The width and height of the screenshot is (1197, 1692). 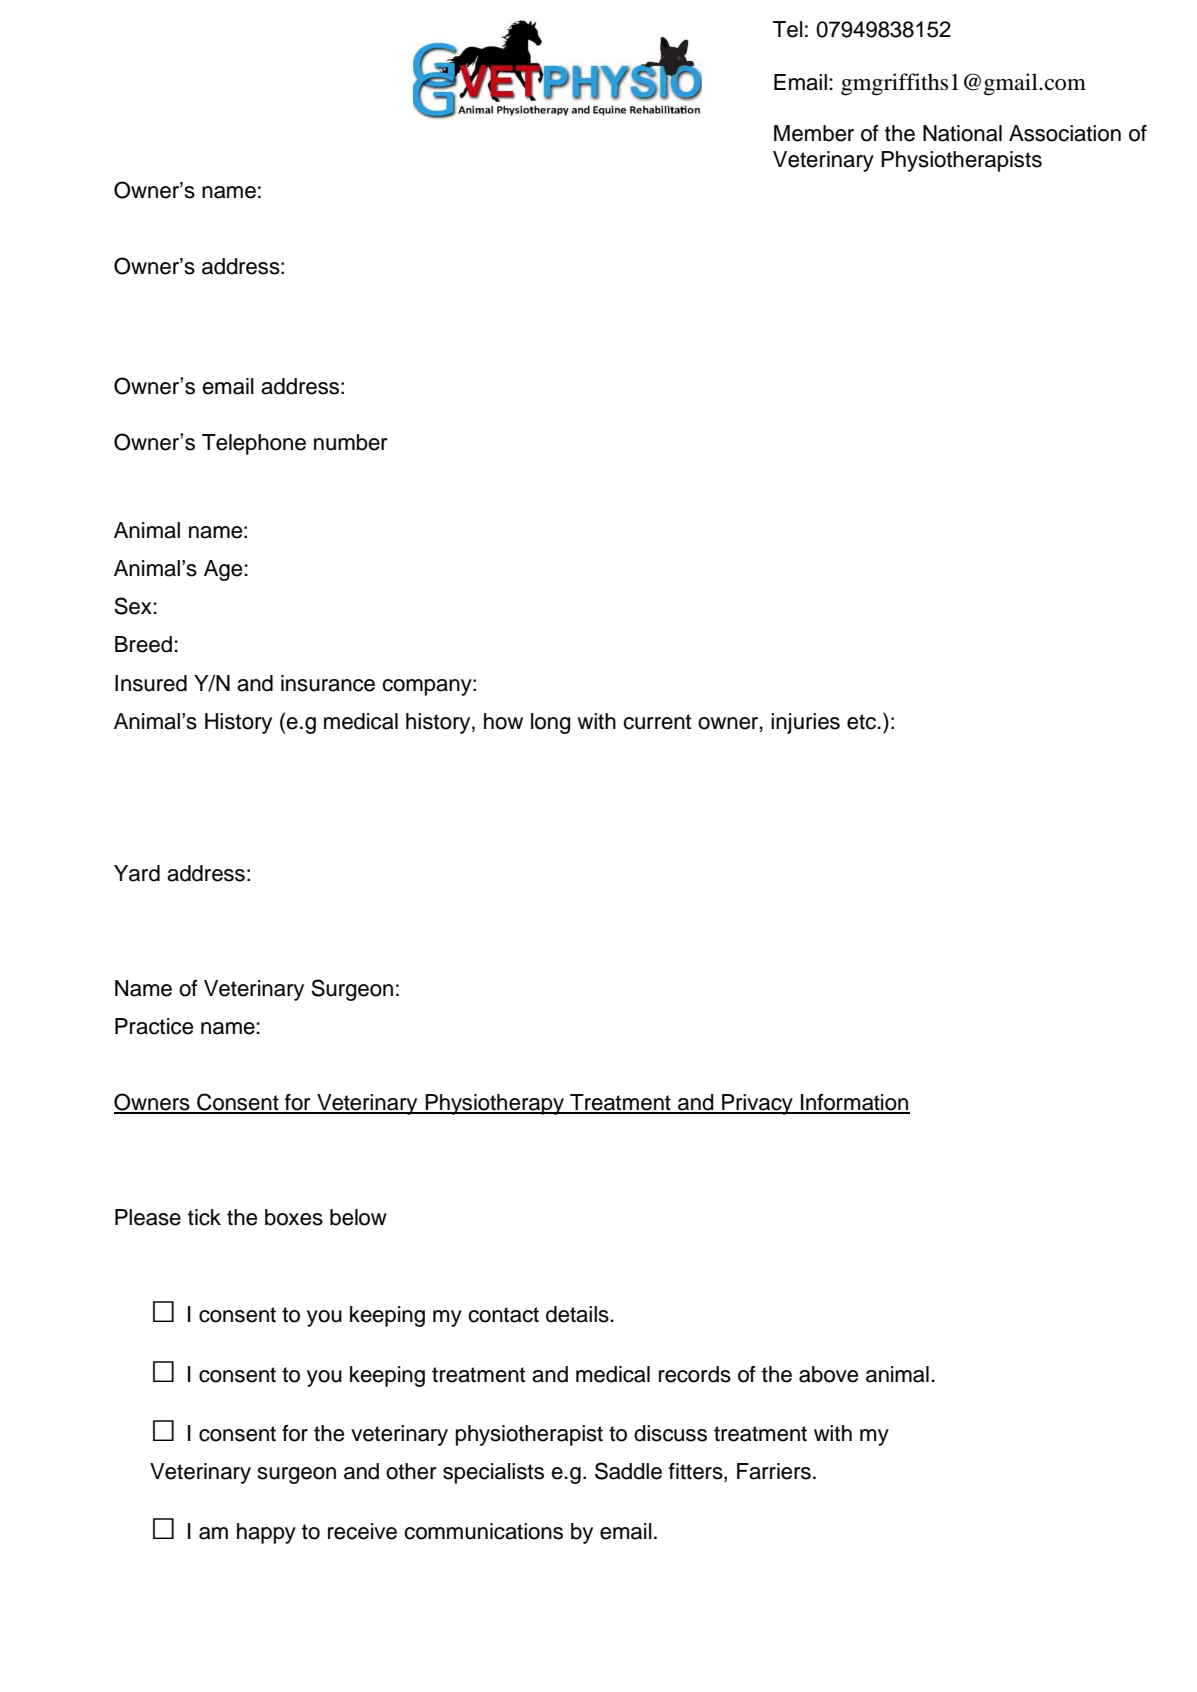 What do you see at coordinates (863, 722) in the screenshot?
I see `etc` at bounding box center [863, 722].
